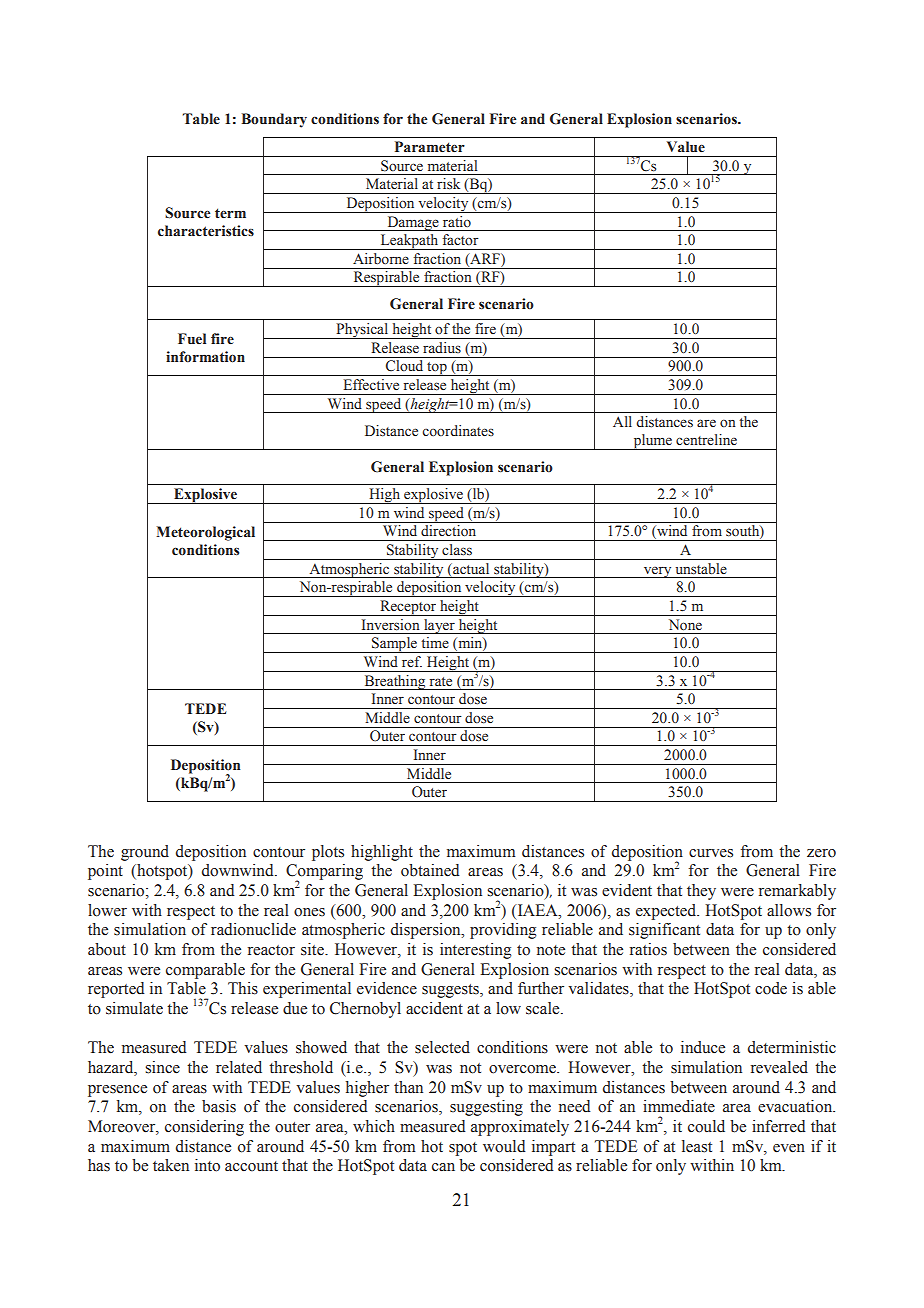 Image resolution: width=924 pixels, height=1308 pixels. Describe the element at coordinates (706, 440) in the page. I see `centreline` at that location.
